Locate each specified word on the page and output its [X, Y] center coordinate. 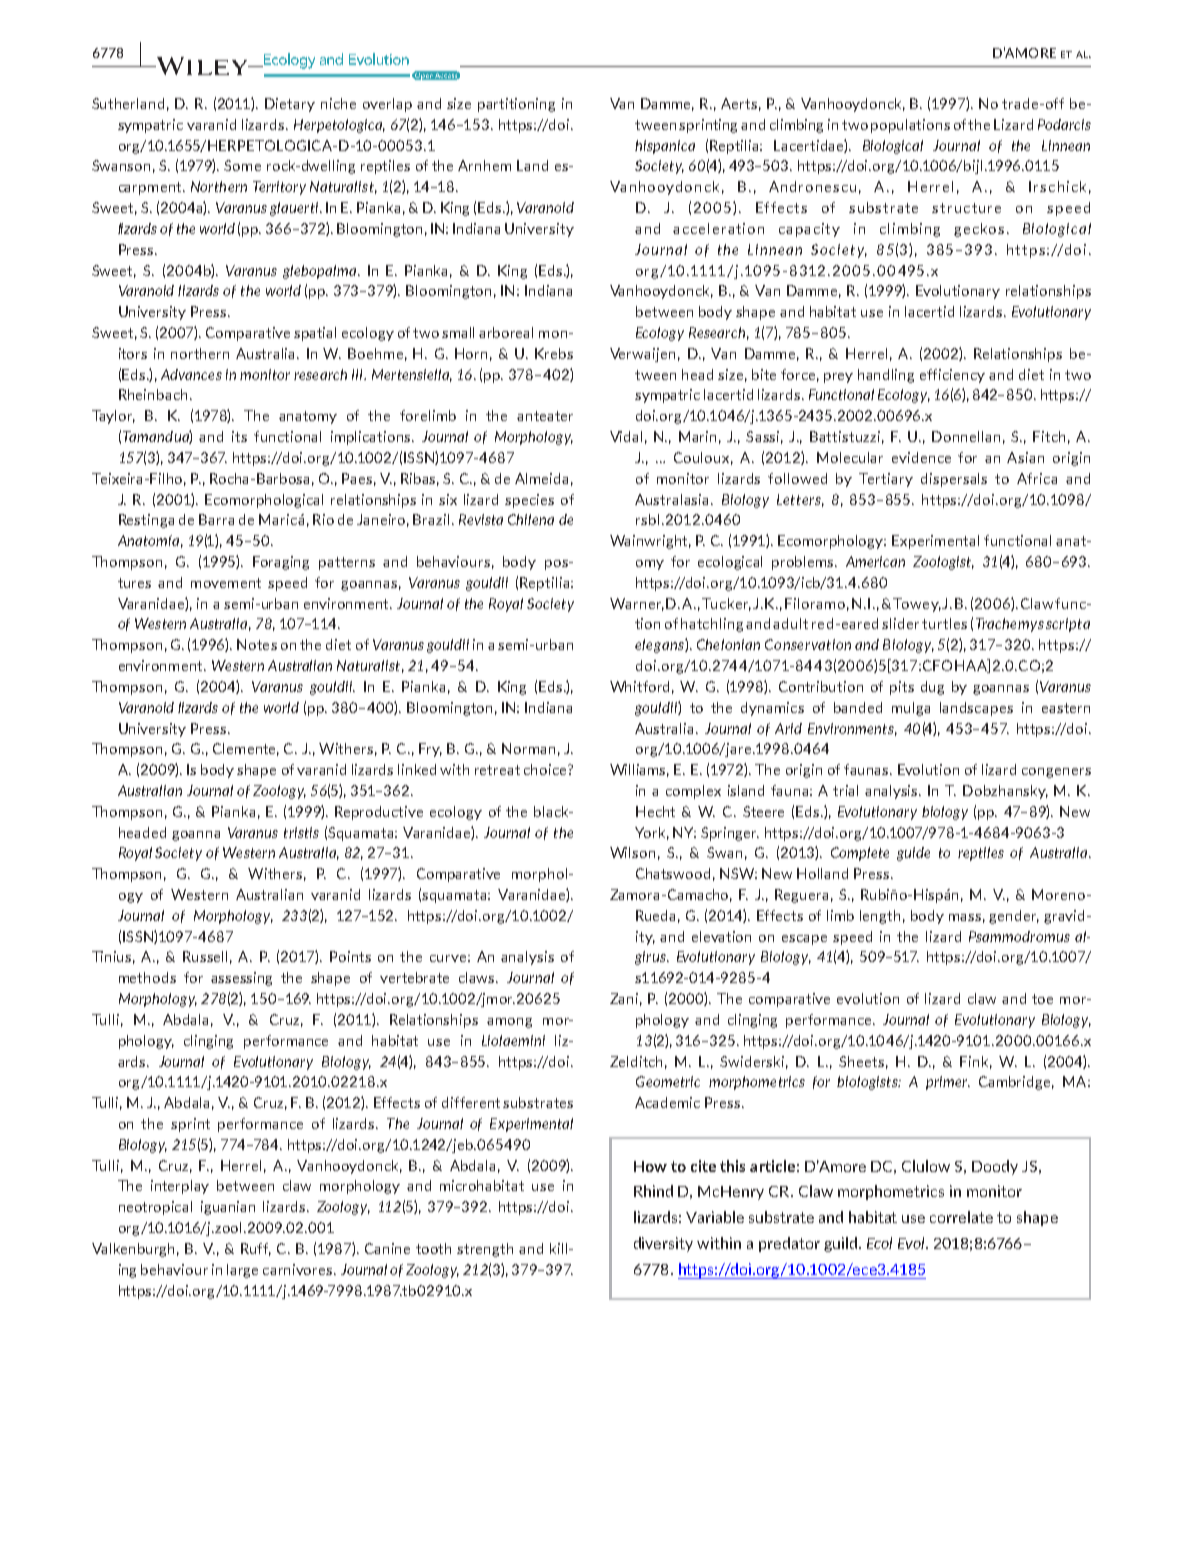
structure [966, 208]
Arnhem [484, 165]
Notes [257, 644]
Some [242, 165]
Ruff [256, 1249]
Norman [528, 748]
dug [932, 688]
